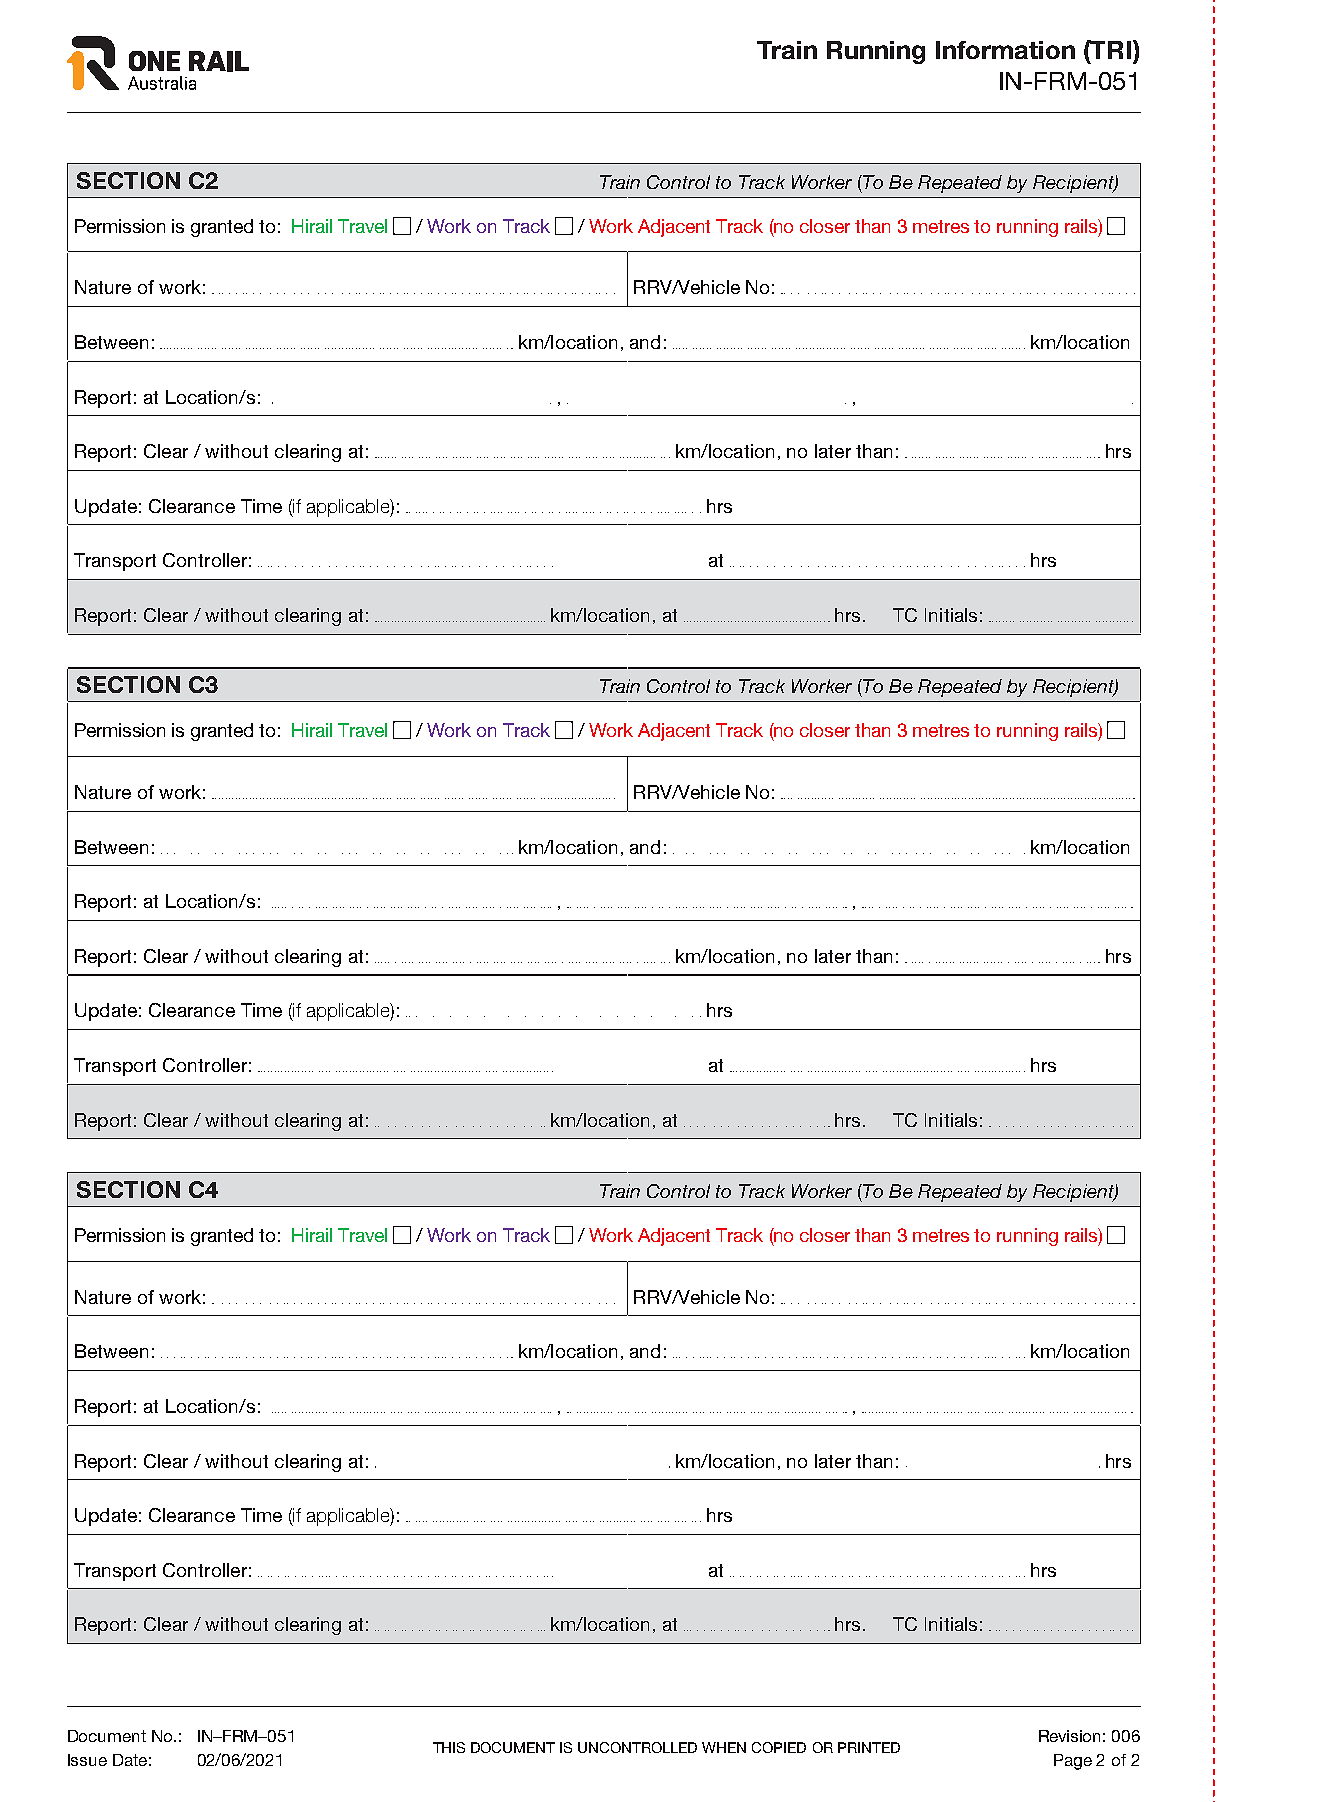 The height and width of the document is (1802, 1335). Describe the element at coordinates (87, 1760) in the document. I see `Issue` at that location.
